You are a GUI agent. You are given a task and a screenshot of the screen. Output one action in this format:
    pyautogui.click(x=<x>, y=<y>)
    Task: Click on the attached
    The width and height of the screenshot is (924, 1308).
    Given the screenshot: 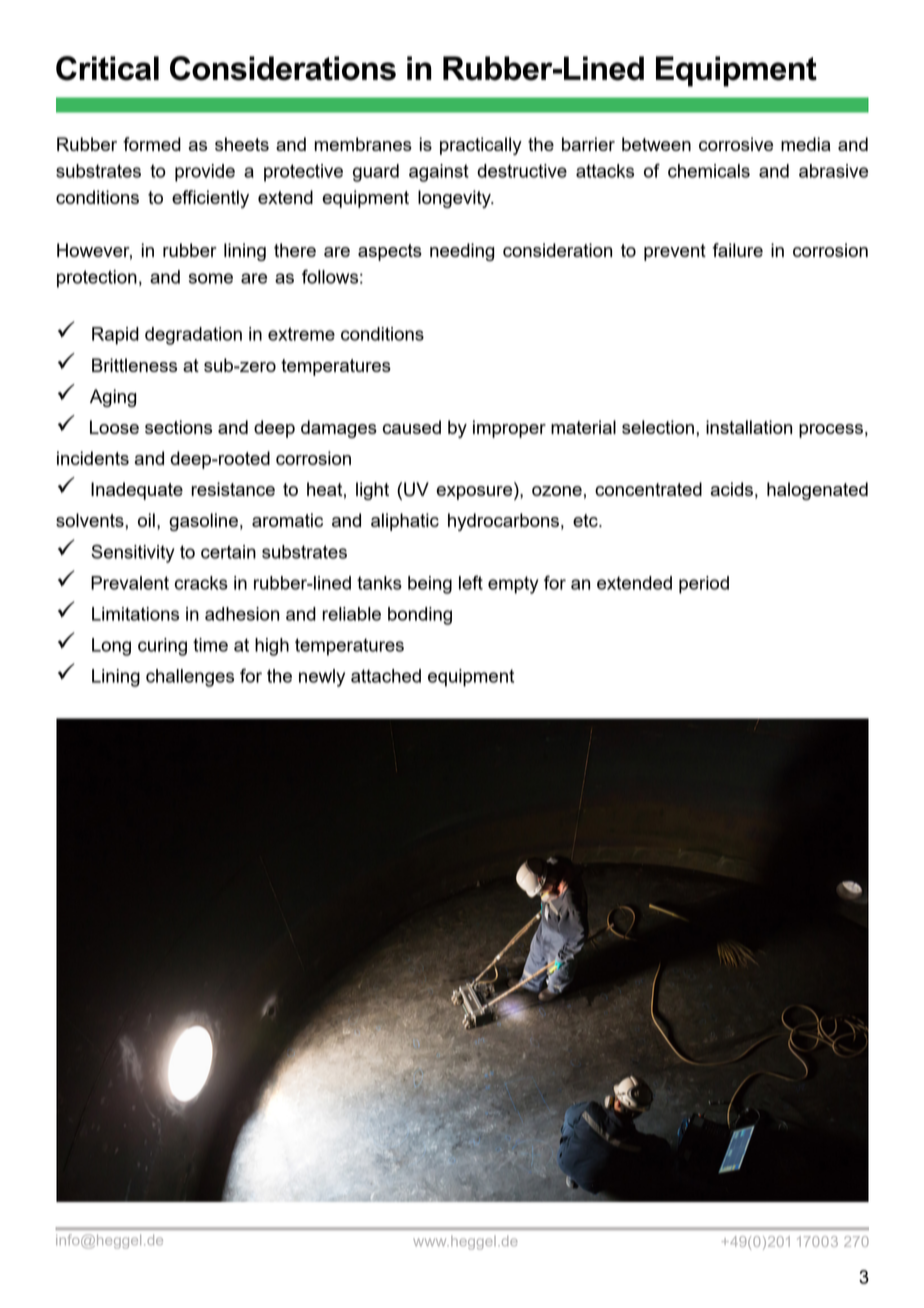 What is the action you would take?
    pyautogui.click(x=386, y=676)
